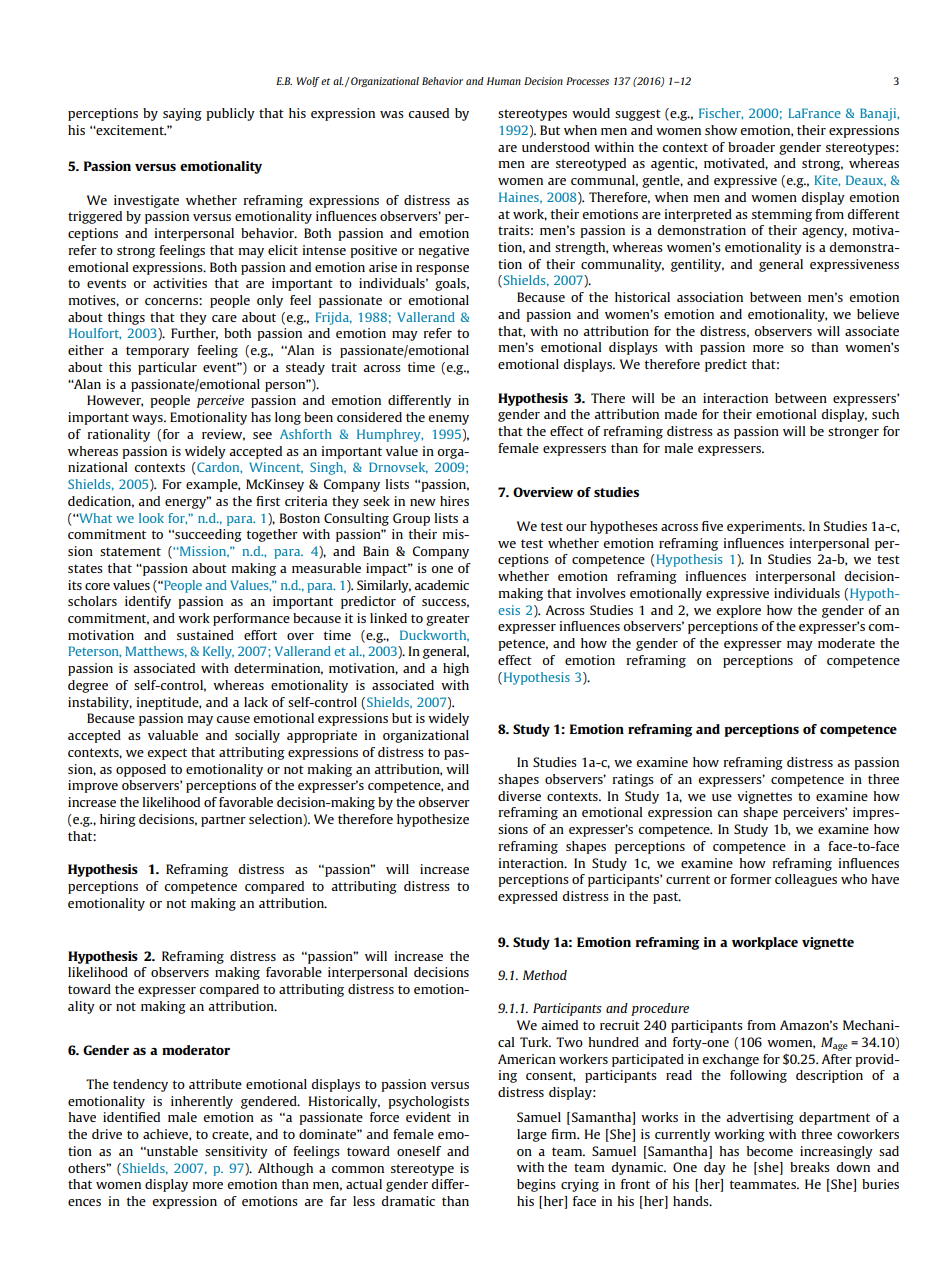 This page has height=1270, width=952. I want to click on sensitivity, so click(236, 1152).
